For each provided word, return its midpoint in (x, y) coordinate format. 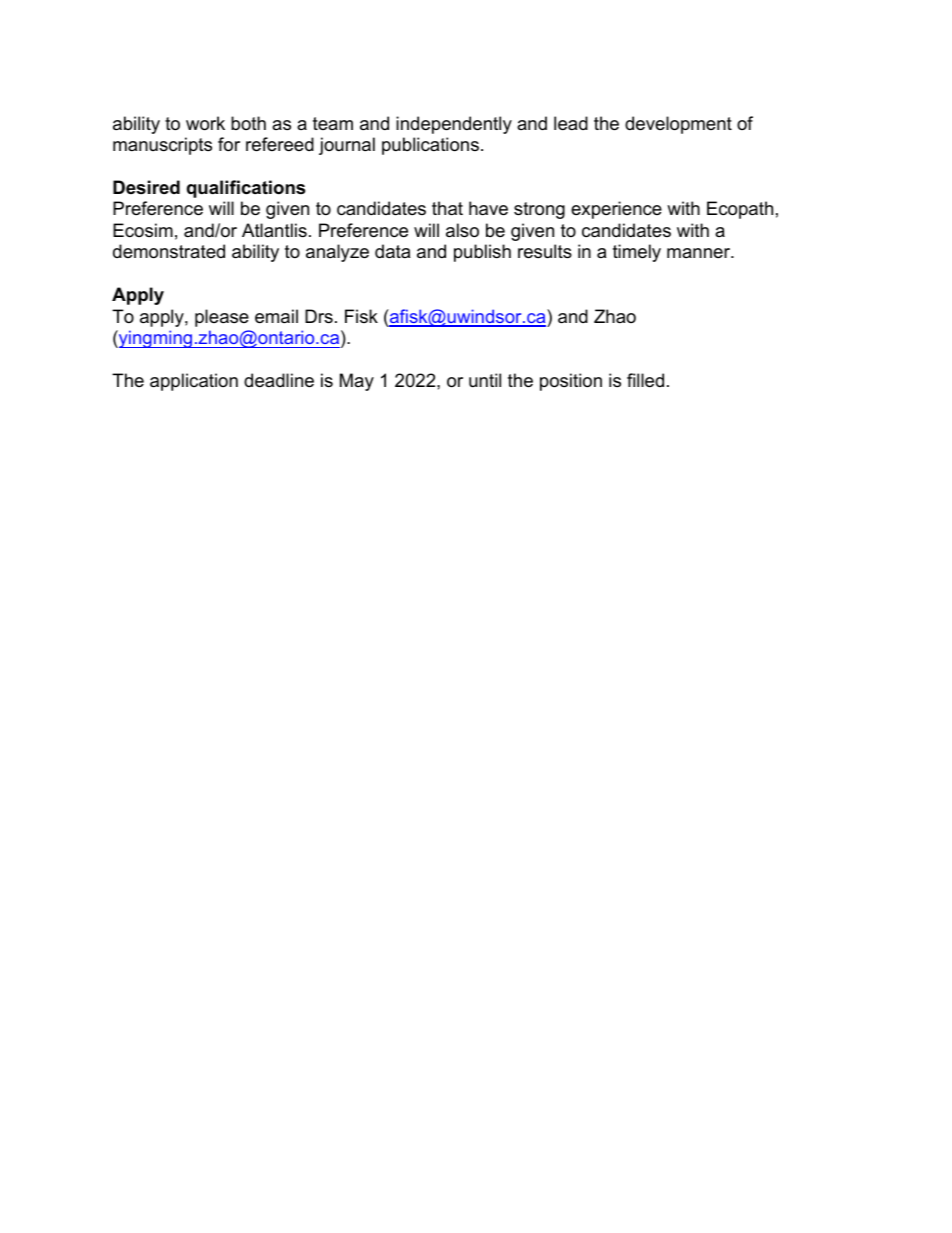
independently (454, 125)
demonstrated (169, 251)
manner (700, 253)
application (194, 382)
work (205, 123)
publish (482, 253)
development (678, 125)
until (485, 380)
